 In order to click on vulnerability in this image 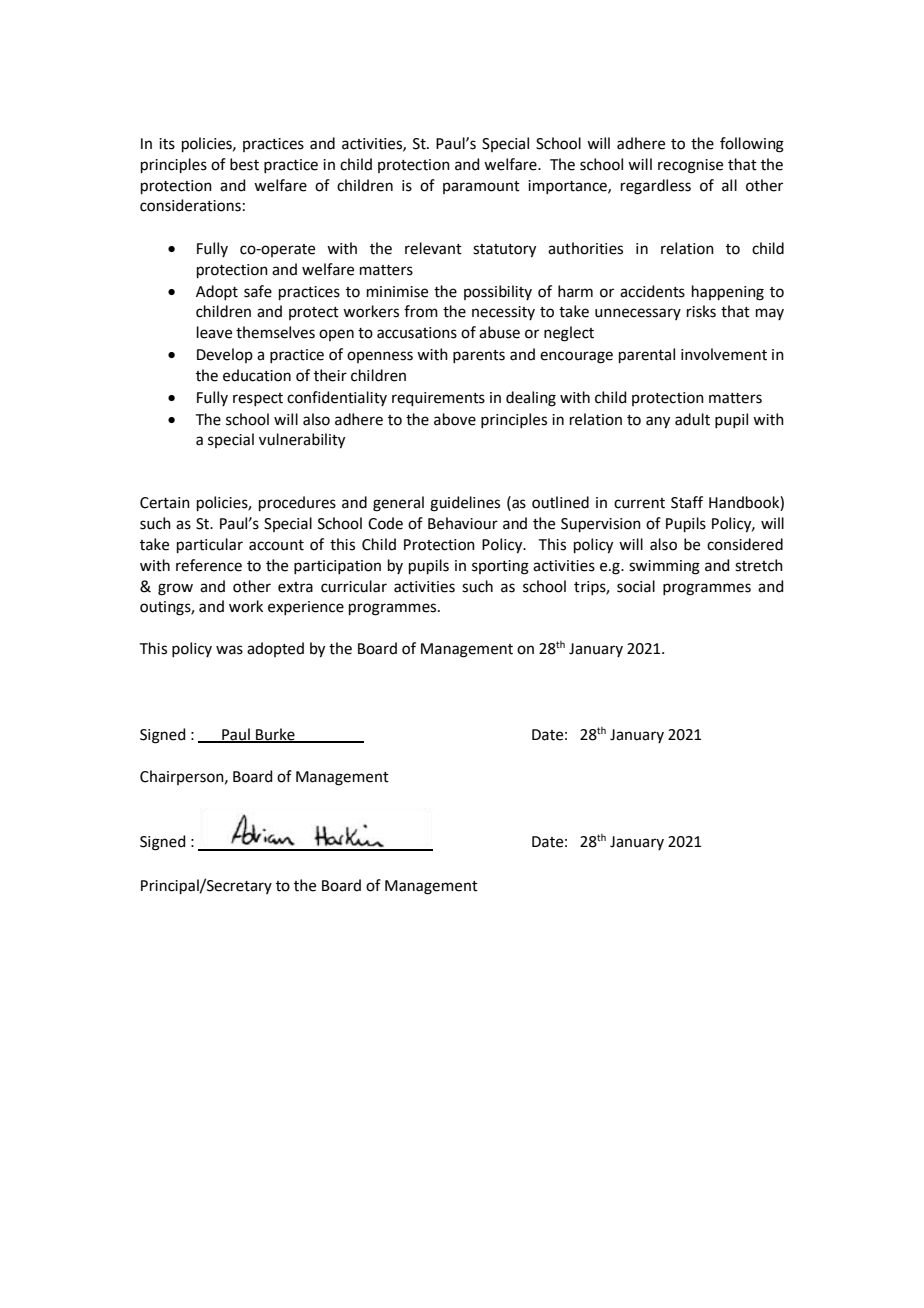, I will do `click(302, 441)`.
